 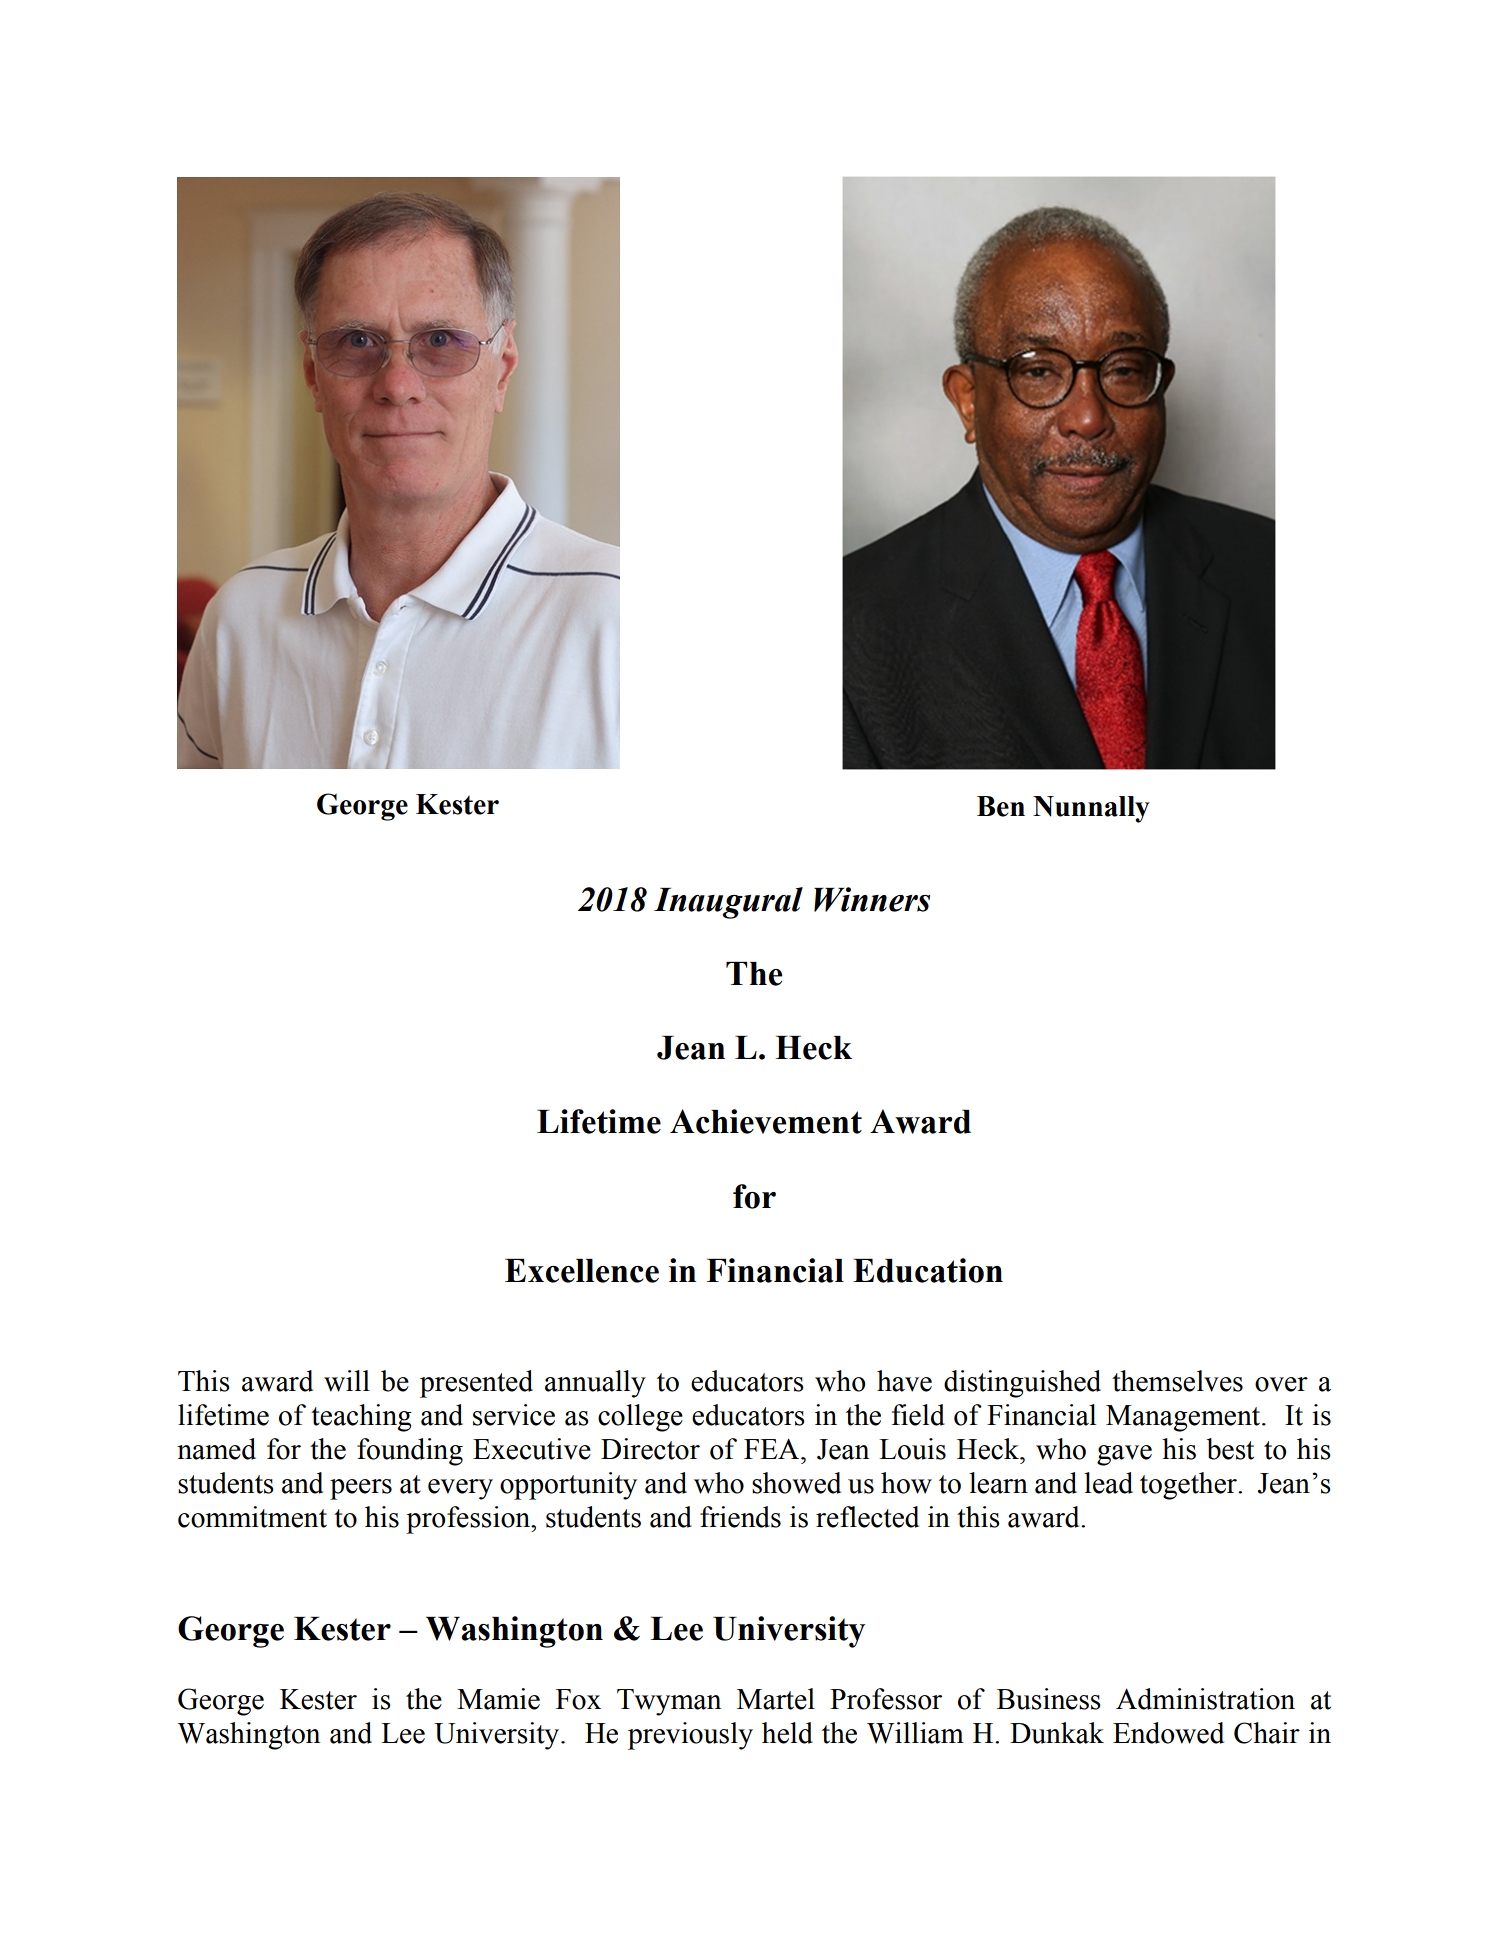 I want to click on Achievement, so click(x=766, y=1121).
